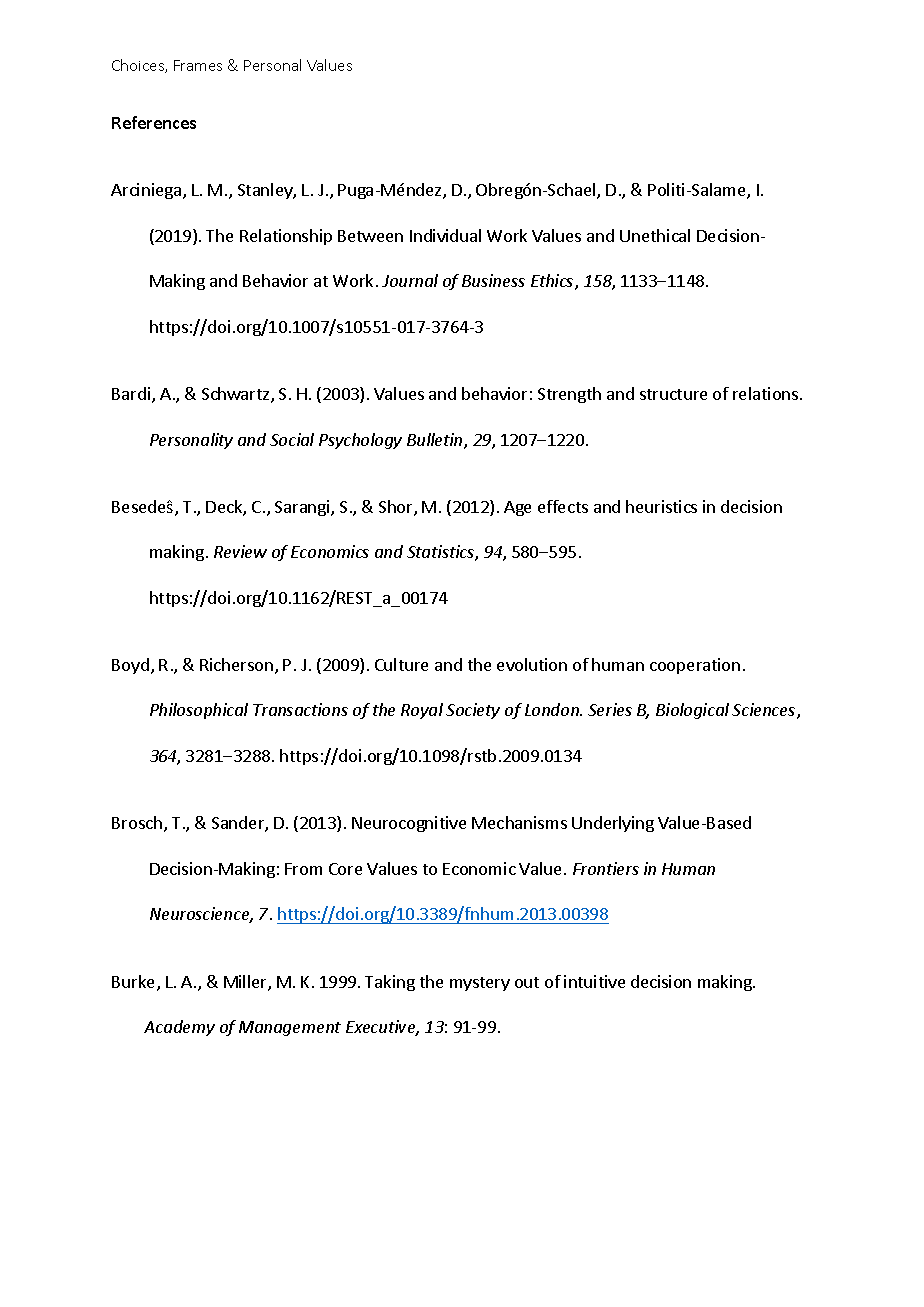 Image resolution: width=924 pixels, height=1307 pixels. What do you see at coordinates (692, 711) in the screenshot?
I see `Biological` at bounding box center [692, 711].
